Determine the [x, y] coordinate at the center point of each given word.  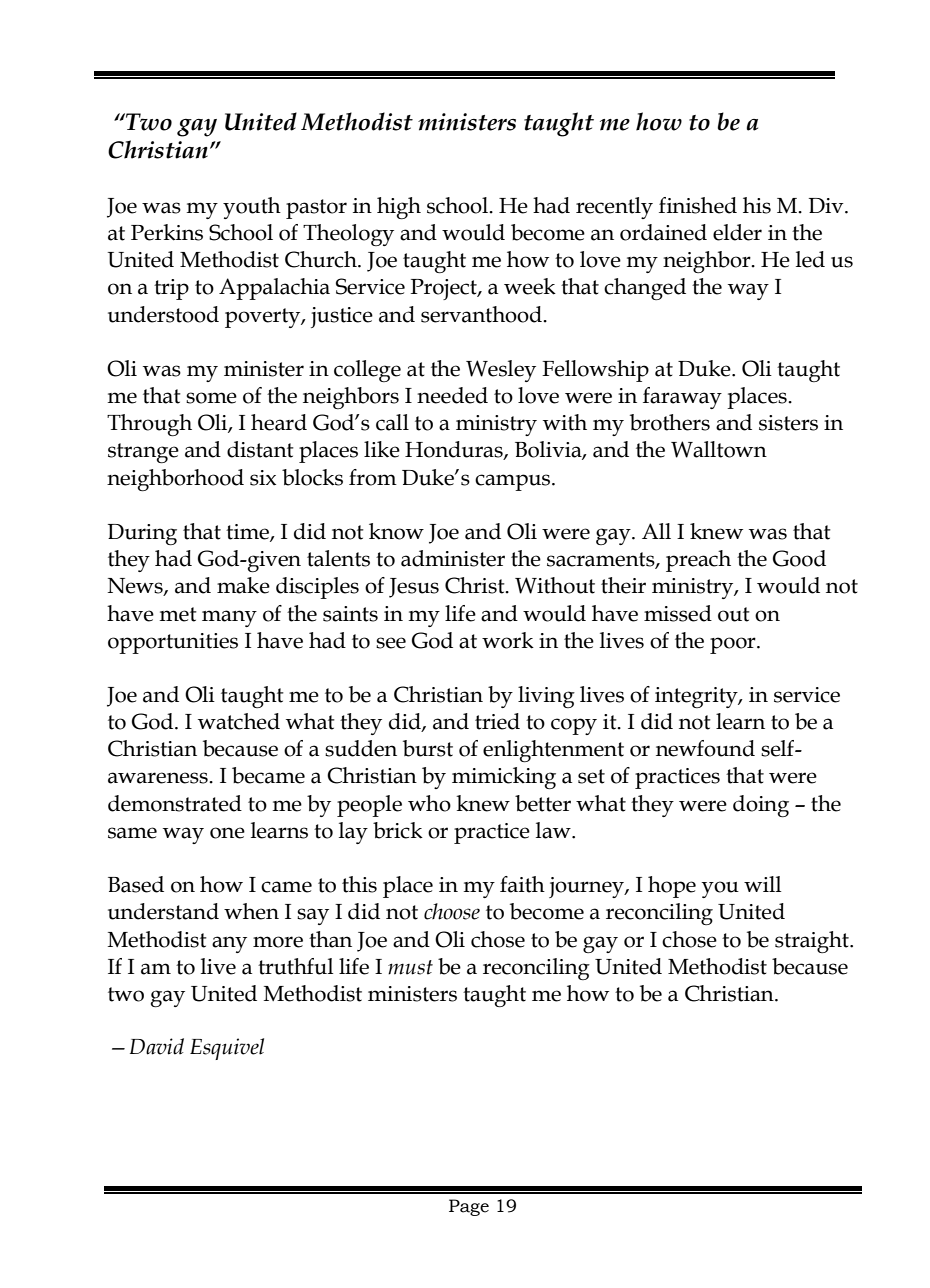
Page [469, 1207]
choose [452, 911]
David [157, 1046]
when [251, 911]
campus [514, 482]
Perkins [167, 232]
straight [813, 942]
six [263, 478]
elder [737, 232]
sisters [788, 423]
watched [239, 721]
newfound [705, 748]
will [763, 884]
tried [497, 721]
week [530, 286]
